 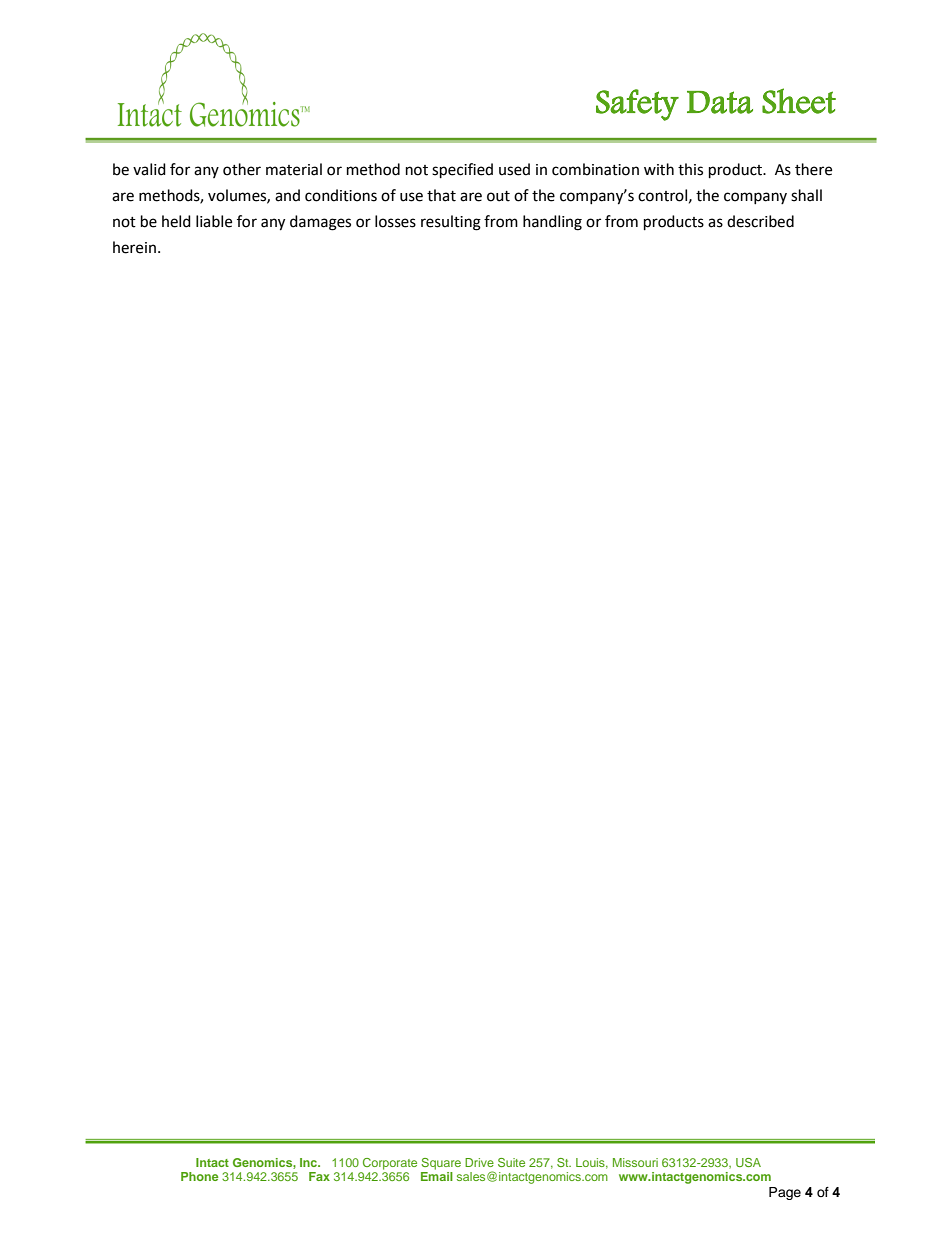 I want to click on Data, so click(x=720, y=102).
